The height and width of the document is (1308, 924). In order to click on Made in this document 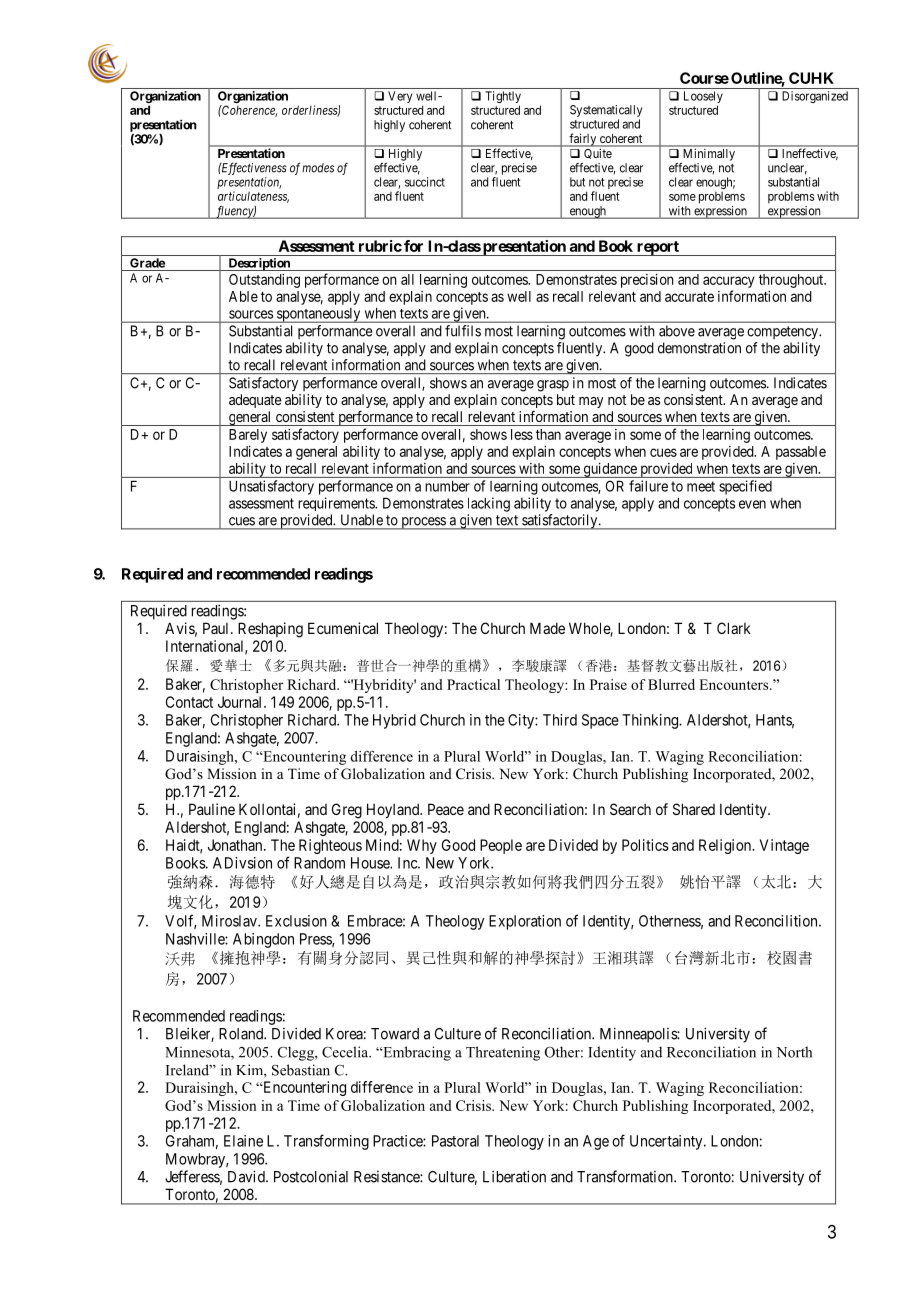, I will do `click(547, 628)`.
